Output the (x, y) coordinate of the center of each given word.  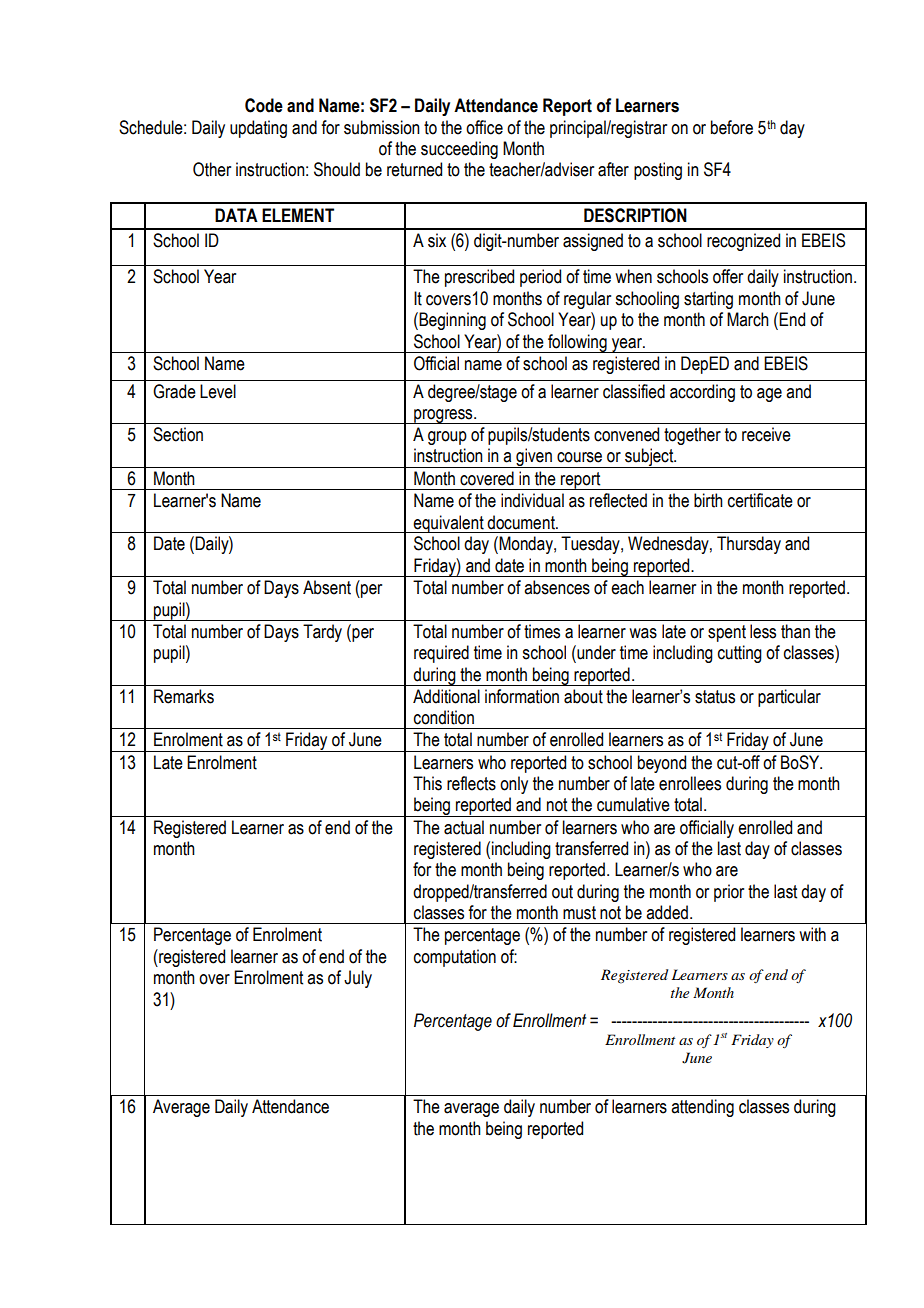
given (534, 458)
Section (178, 434)
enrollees (690, 783)
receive (766, 434)
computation (455, 958)
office (484, 127)
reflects (471, 783)
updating (258, 129)
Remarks (184, 696)
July (358, 979)
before (732, 127)
